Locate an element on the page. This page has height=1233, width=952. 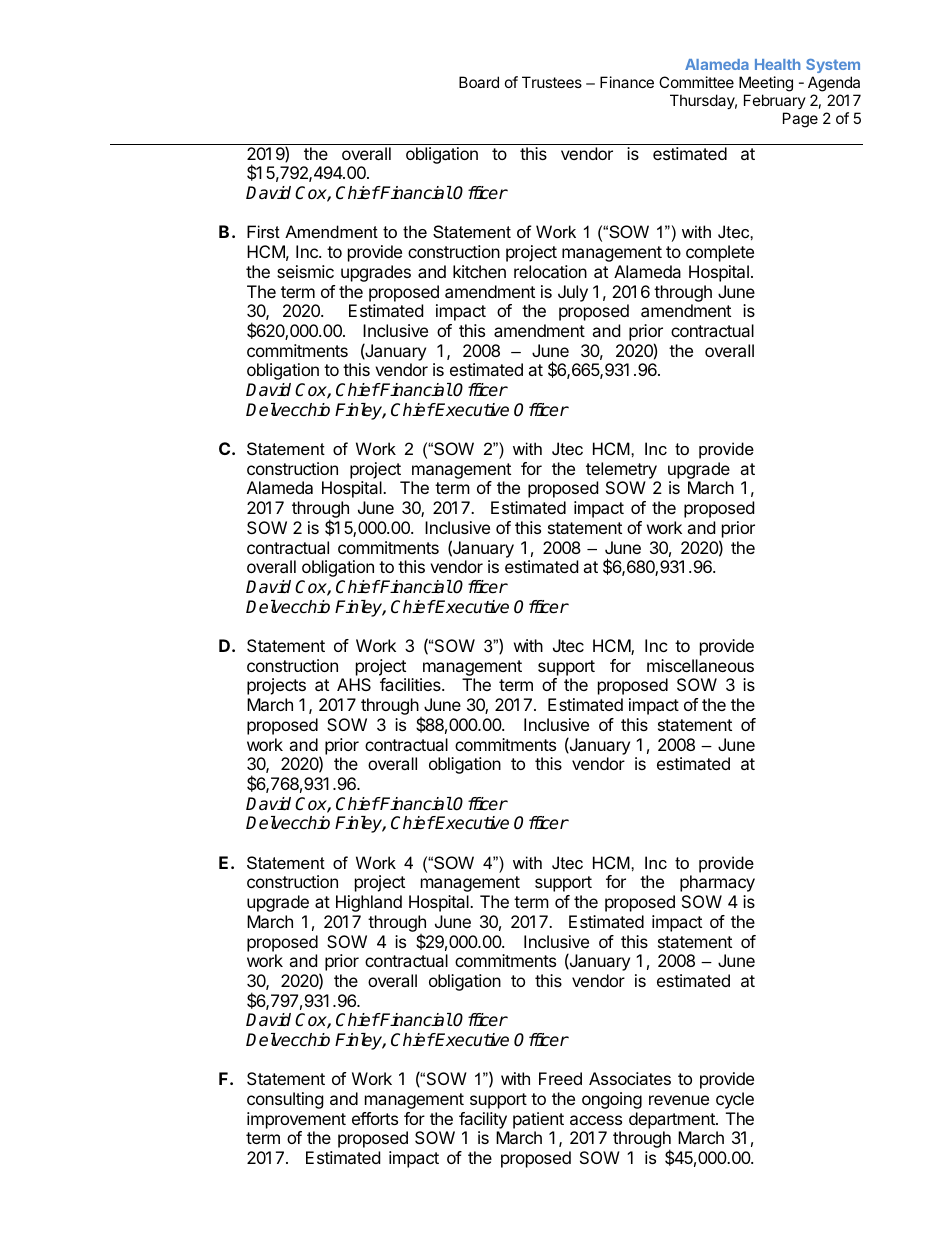
consulting is located at coordinates (285, 1100).
